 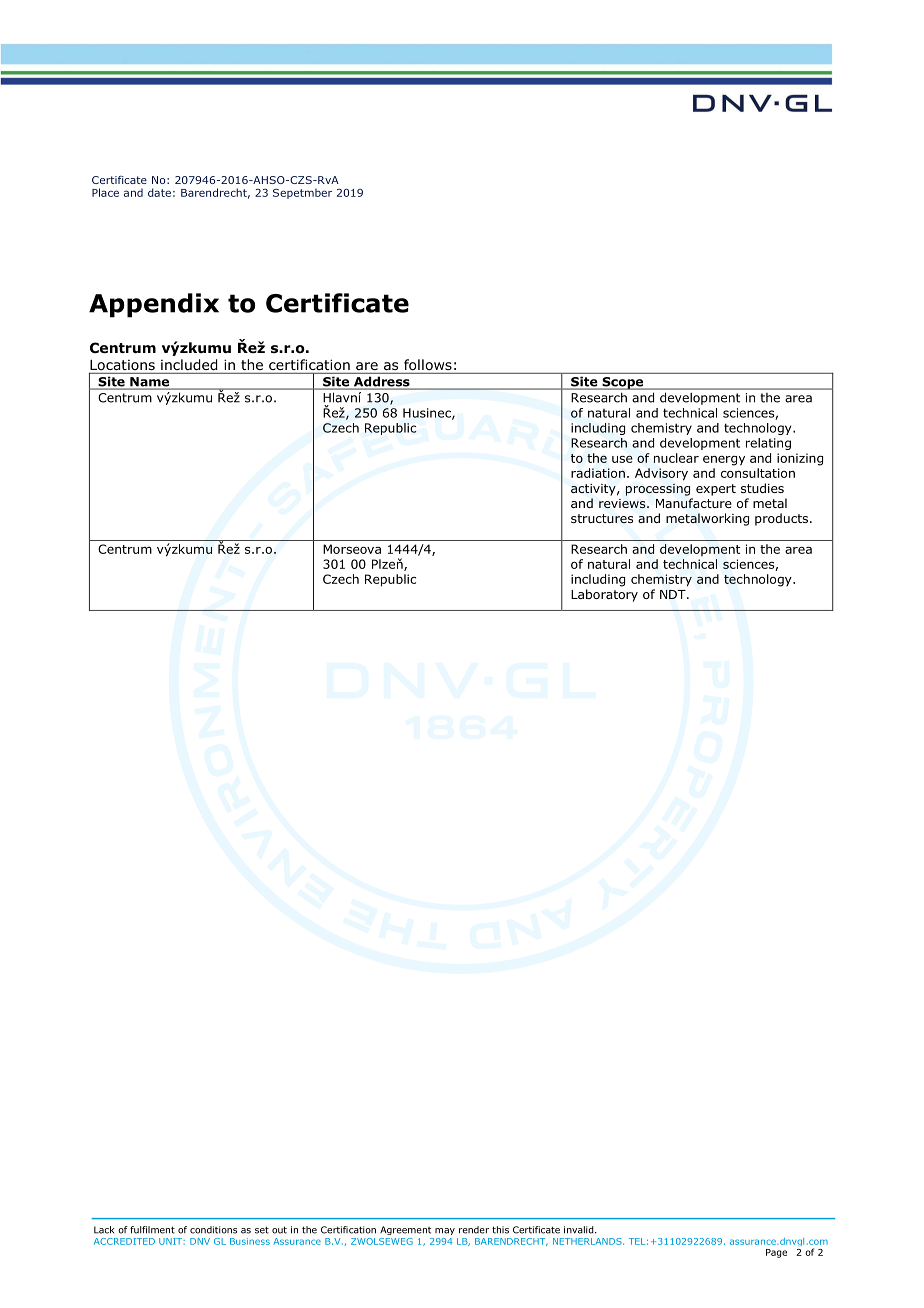 I want to click on Laboratory, so click(x=604, y=595).
